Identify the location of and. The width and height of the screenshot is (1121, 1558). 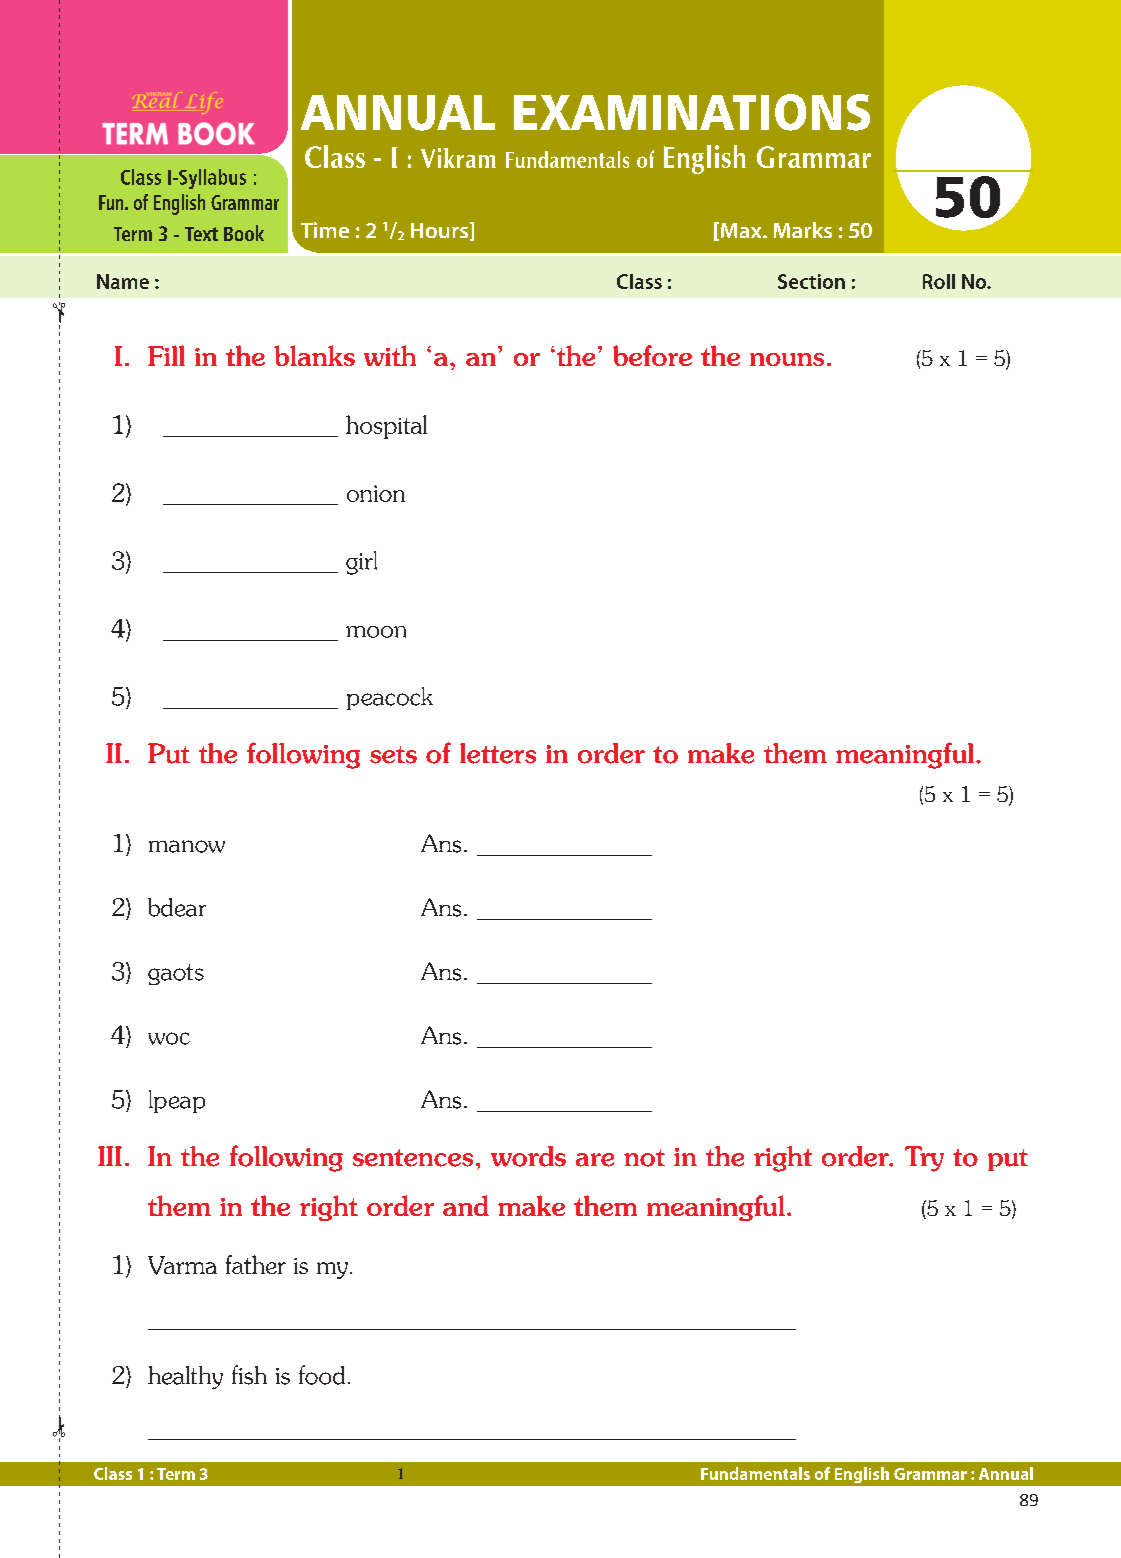
(466, 1205).
